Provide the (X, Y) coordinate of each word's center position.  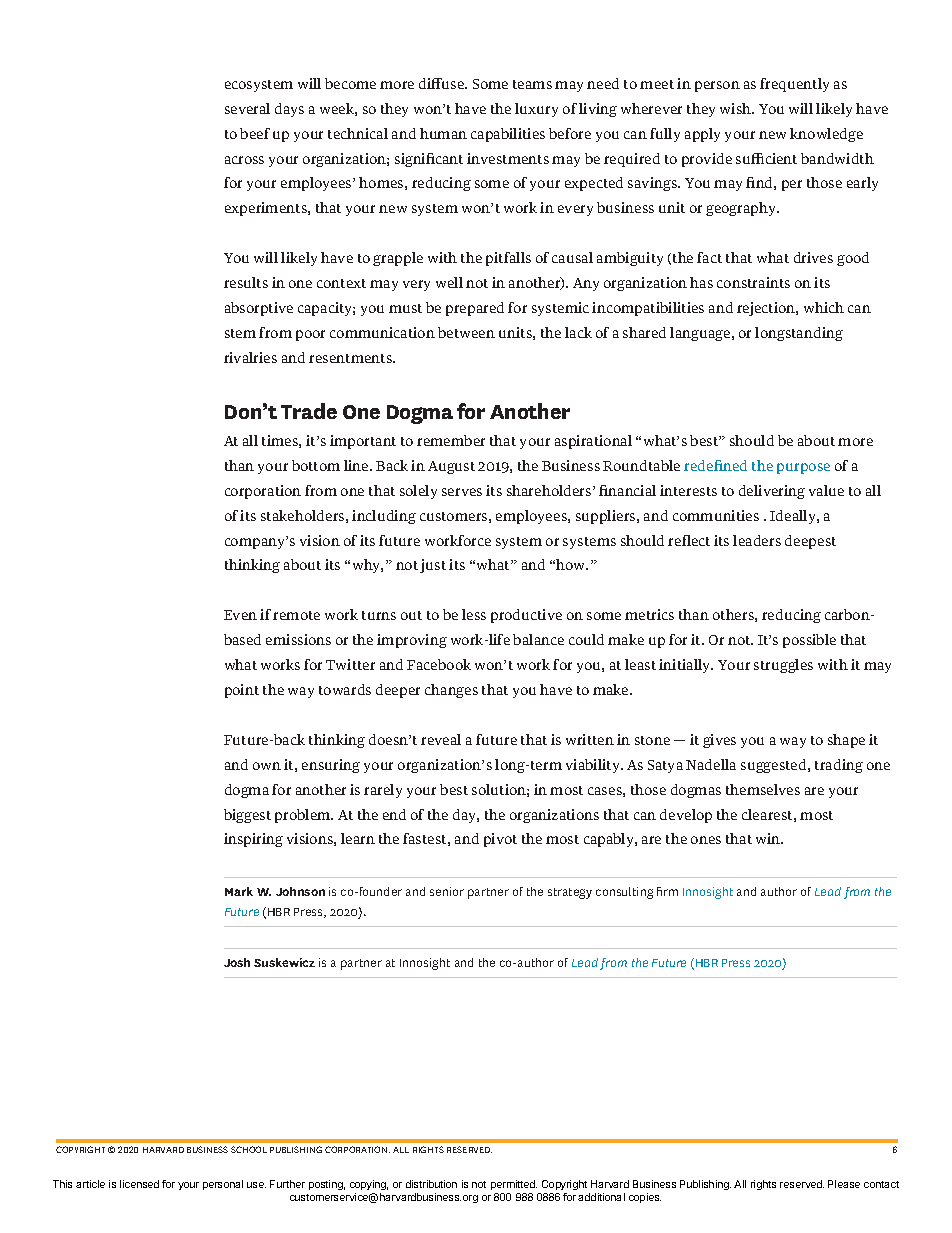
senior (447, 891)
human (443, 133)
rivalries (250, 357)
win (769, 838)
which (824, 307)
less (474, 614)
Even (240, 615)
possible (809, 641)
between (466, 332)
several (247, 108)
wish (737, 108)
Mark (239, 891)
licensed (139, 1184)
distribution (431, 1184)
